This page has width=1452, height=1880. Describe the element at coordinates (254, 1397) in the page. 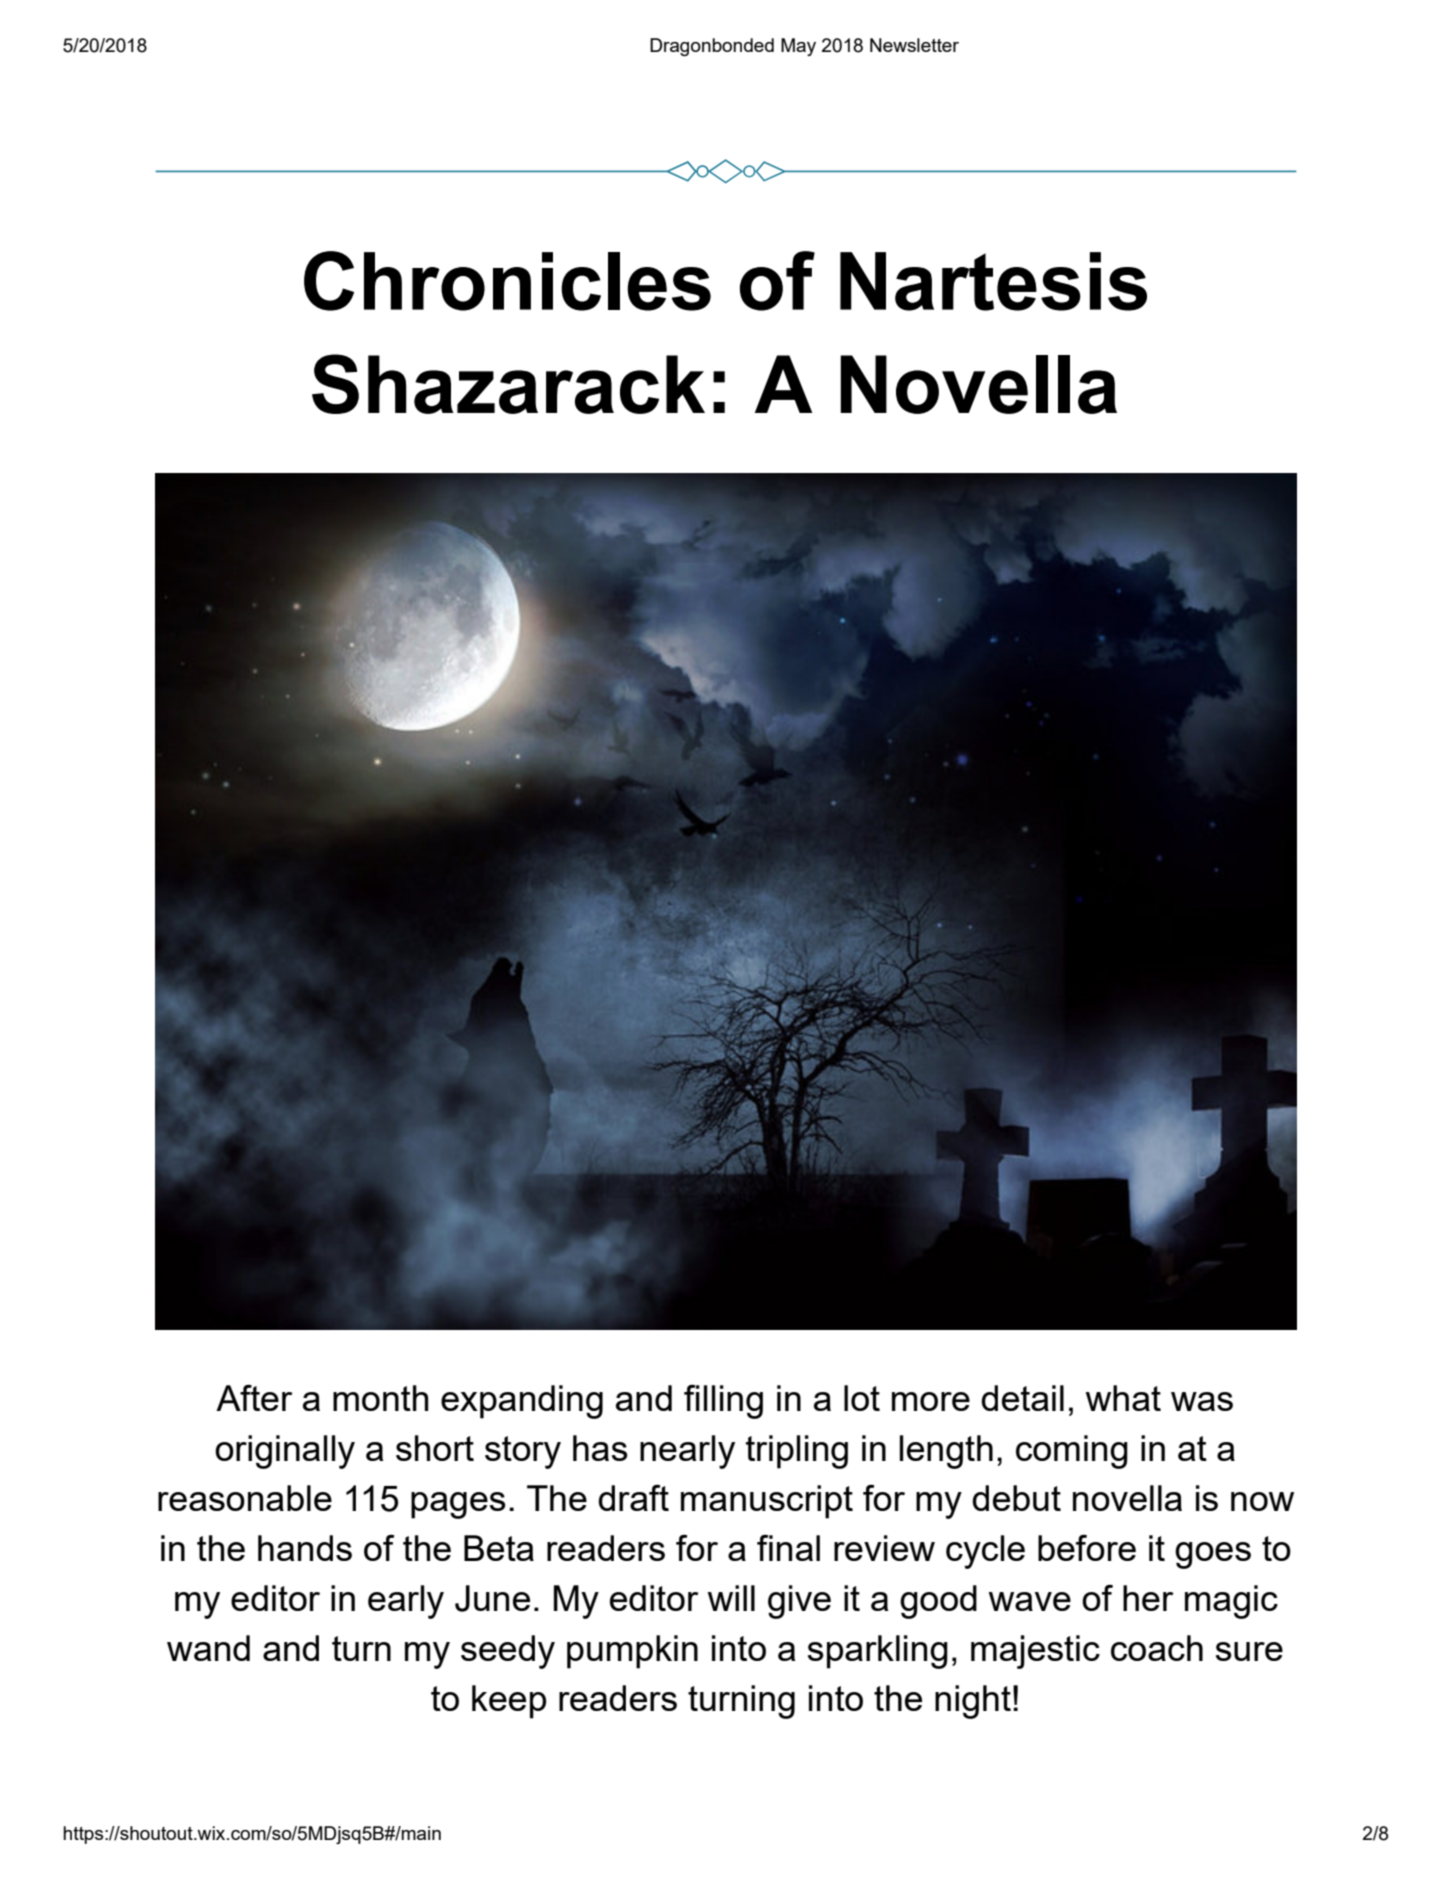

I see `After` at that location.
